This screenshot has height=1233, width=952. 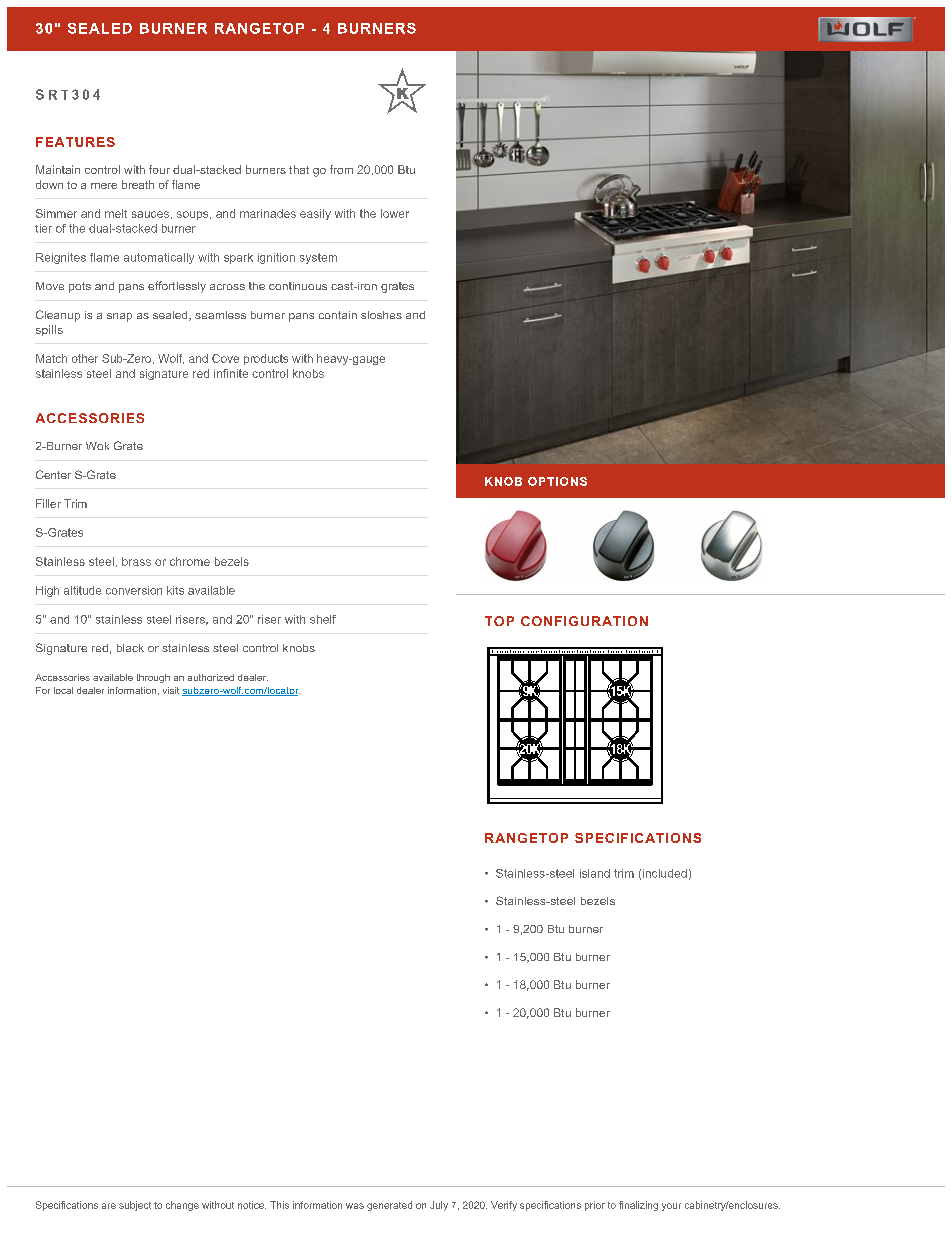 I want to click on visit, so click(x=171, y=690).
